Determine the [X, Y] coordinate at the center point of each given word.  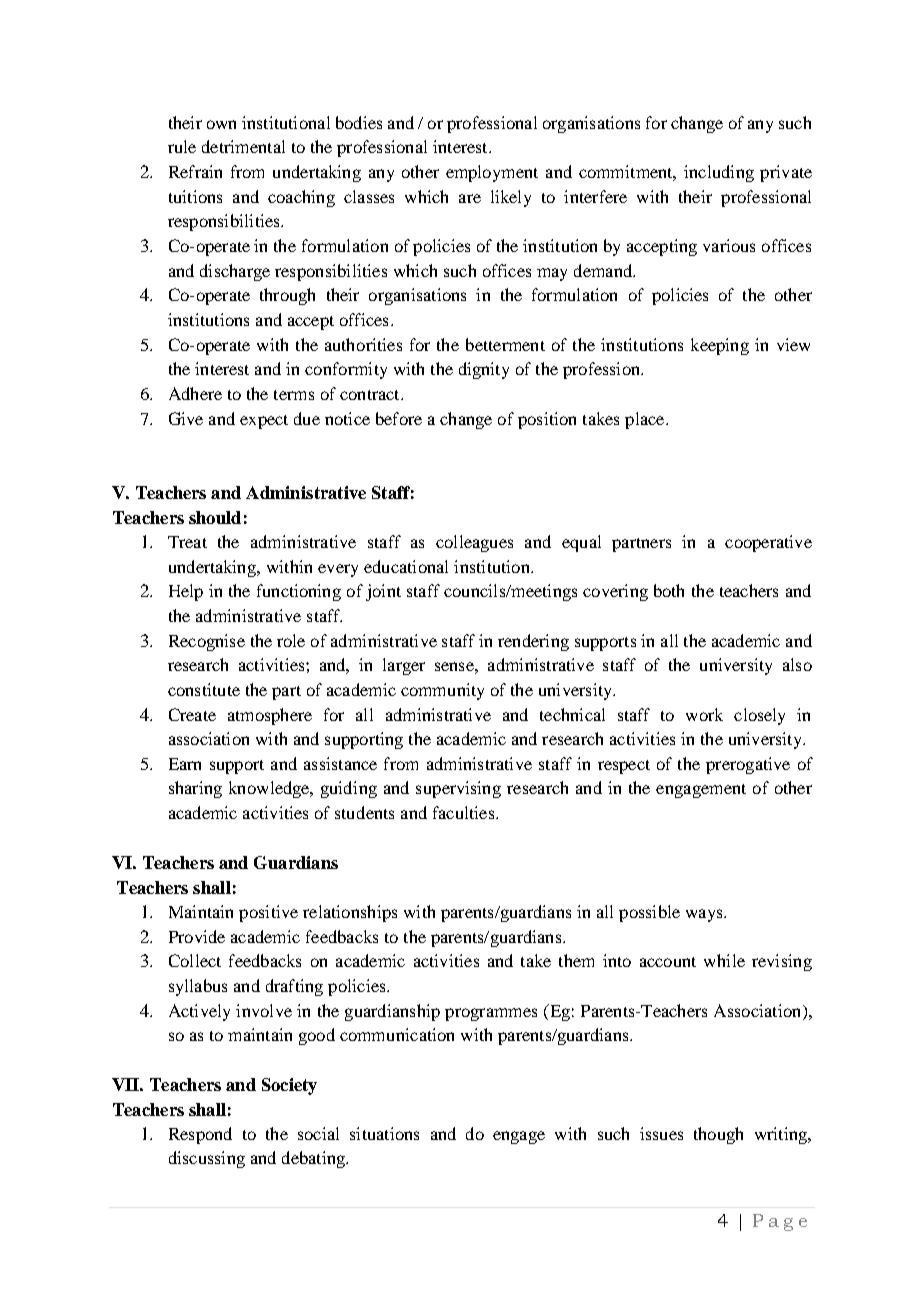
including [719, 173]
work [704, 714]
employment [492, 173]
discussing [207, 1159]
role [291, 640]
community [442, 691]
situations [384, 1133]
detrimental [243, 146]
